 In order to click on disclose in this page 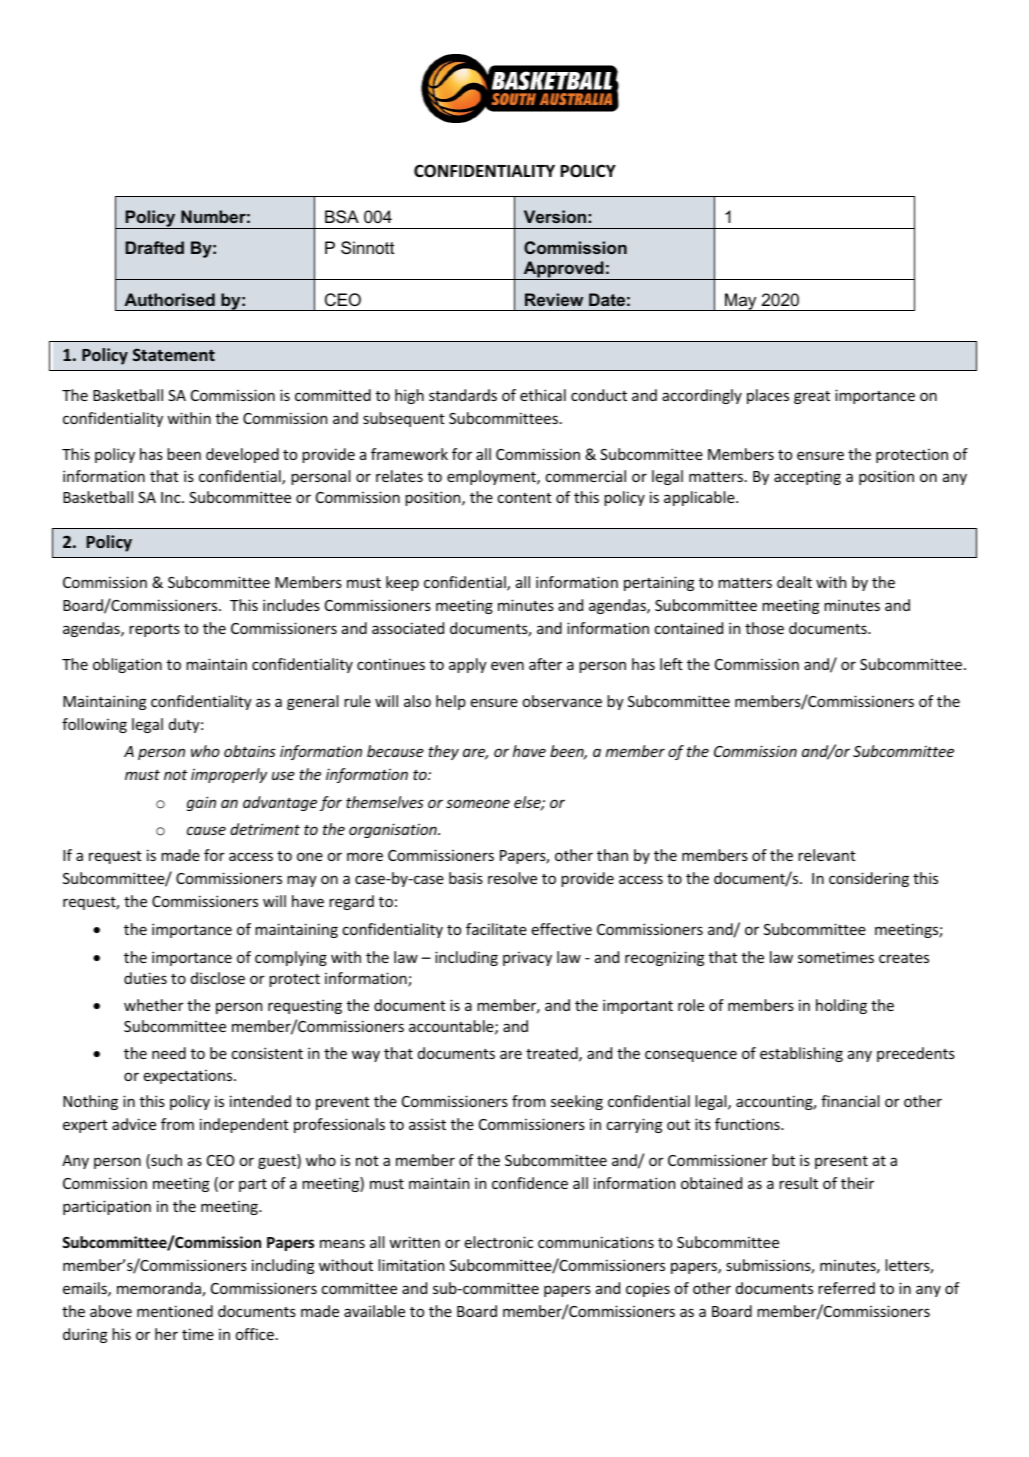, I will do `click(218, 978)`.
